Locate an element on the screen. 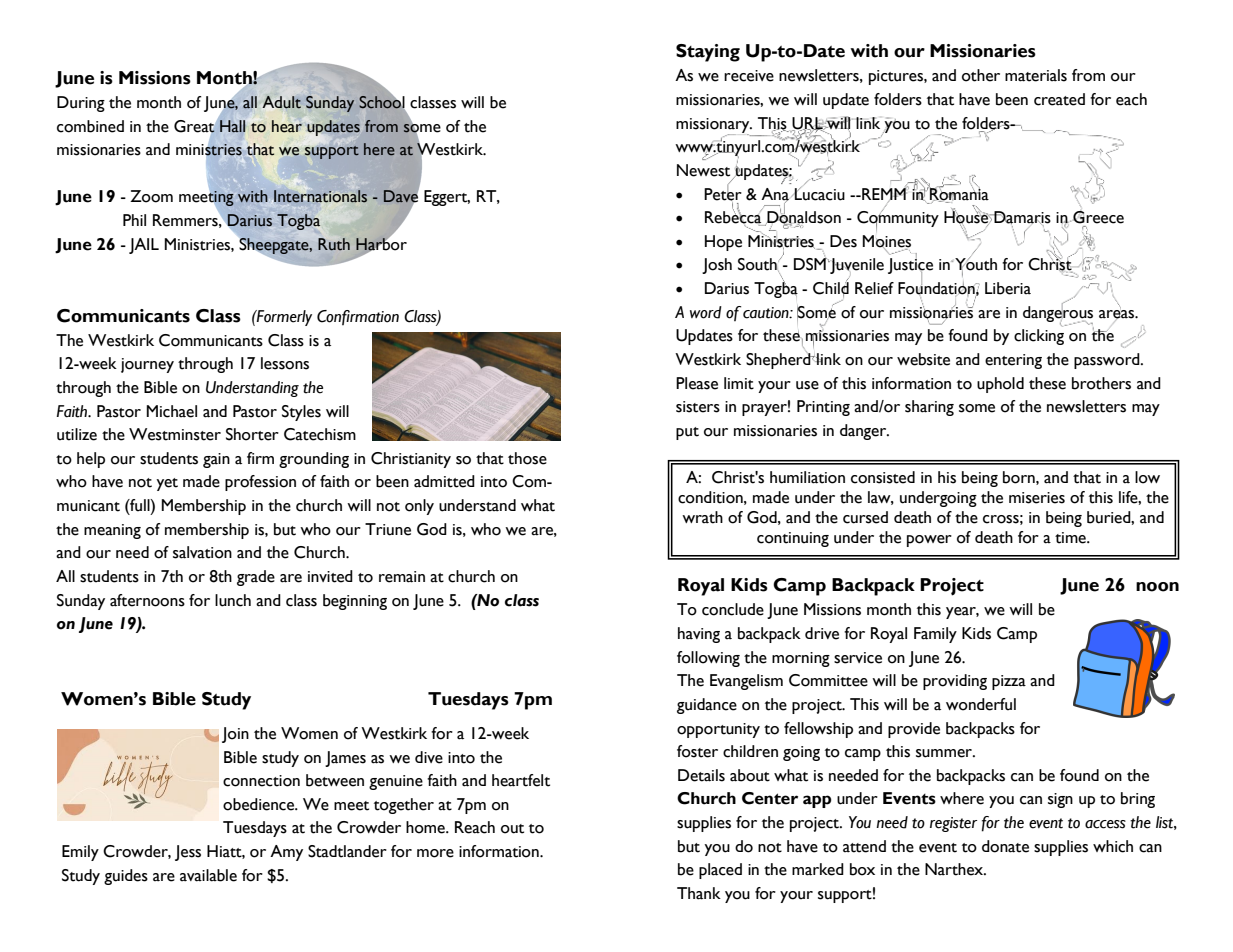 This screenshot has width=1233, height=952. available is located at coordinates (208, 875).
